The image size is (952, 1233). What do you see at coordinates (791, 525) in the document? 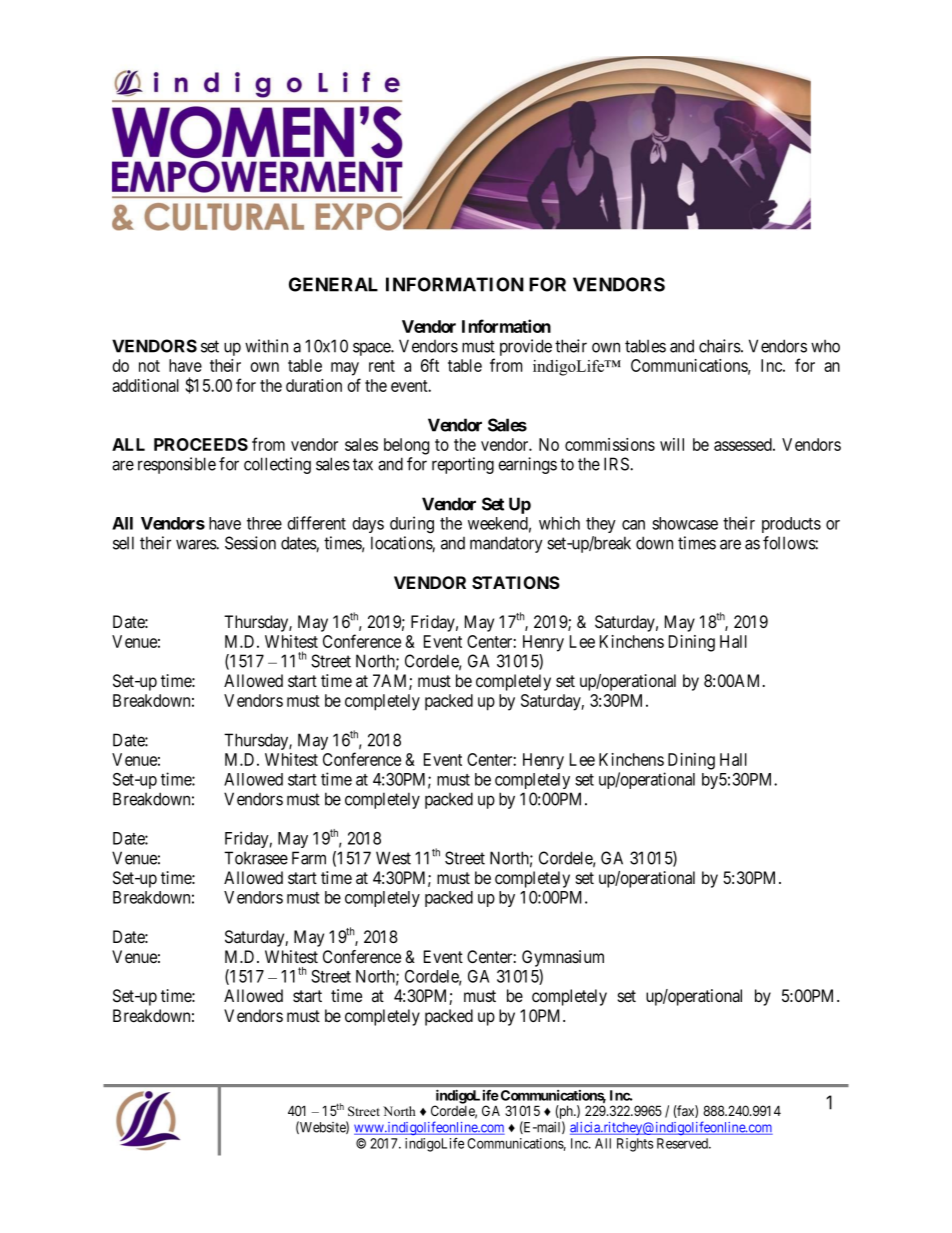
I see `products` at bounding box center [791, 525].
